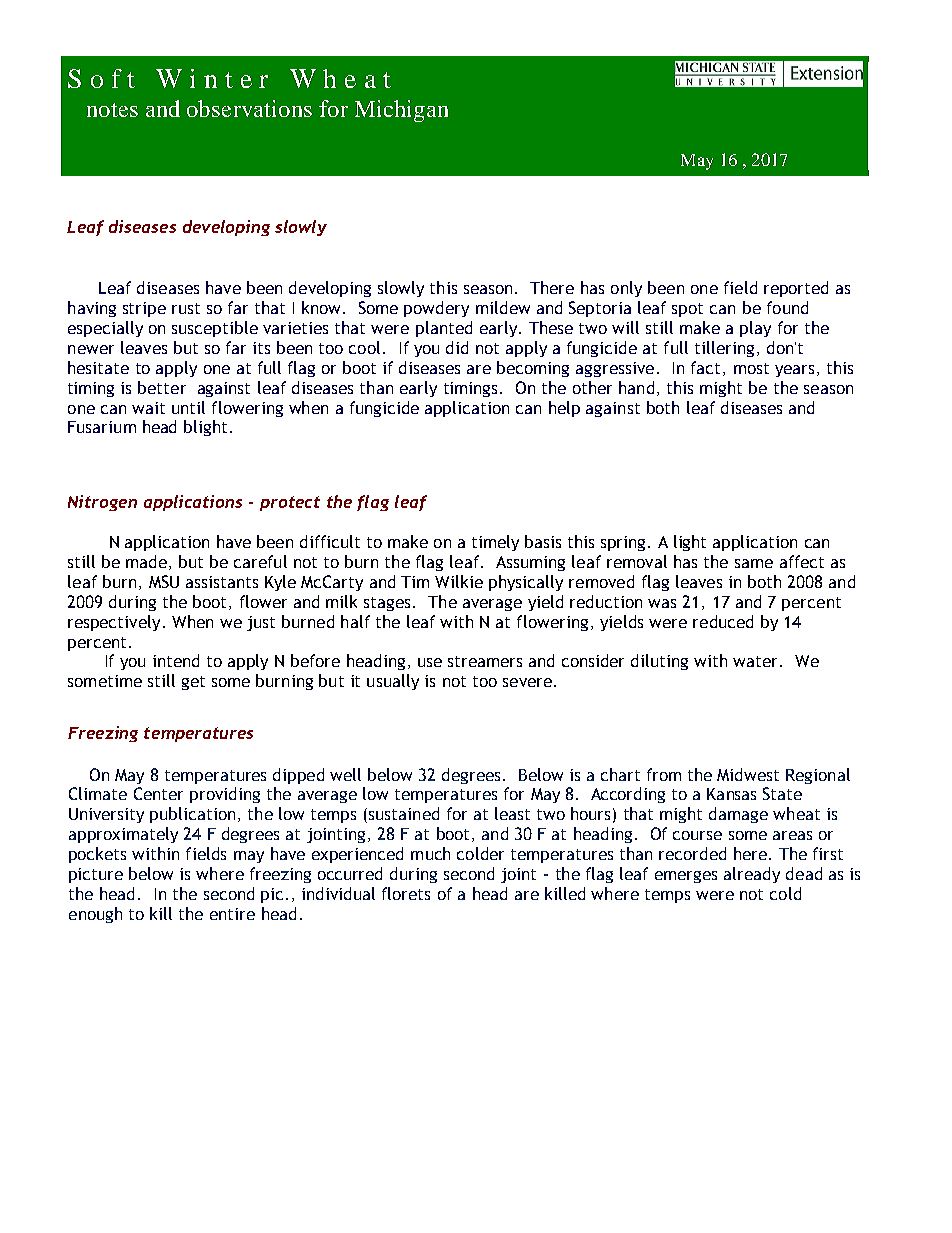 This page has width=952, height=1233. Describe the element at coordinates (457, 347) in the page. I see `did` at that location.
